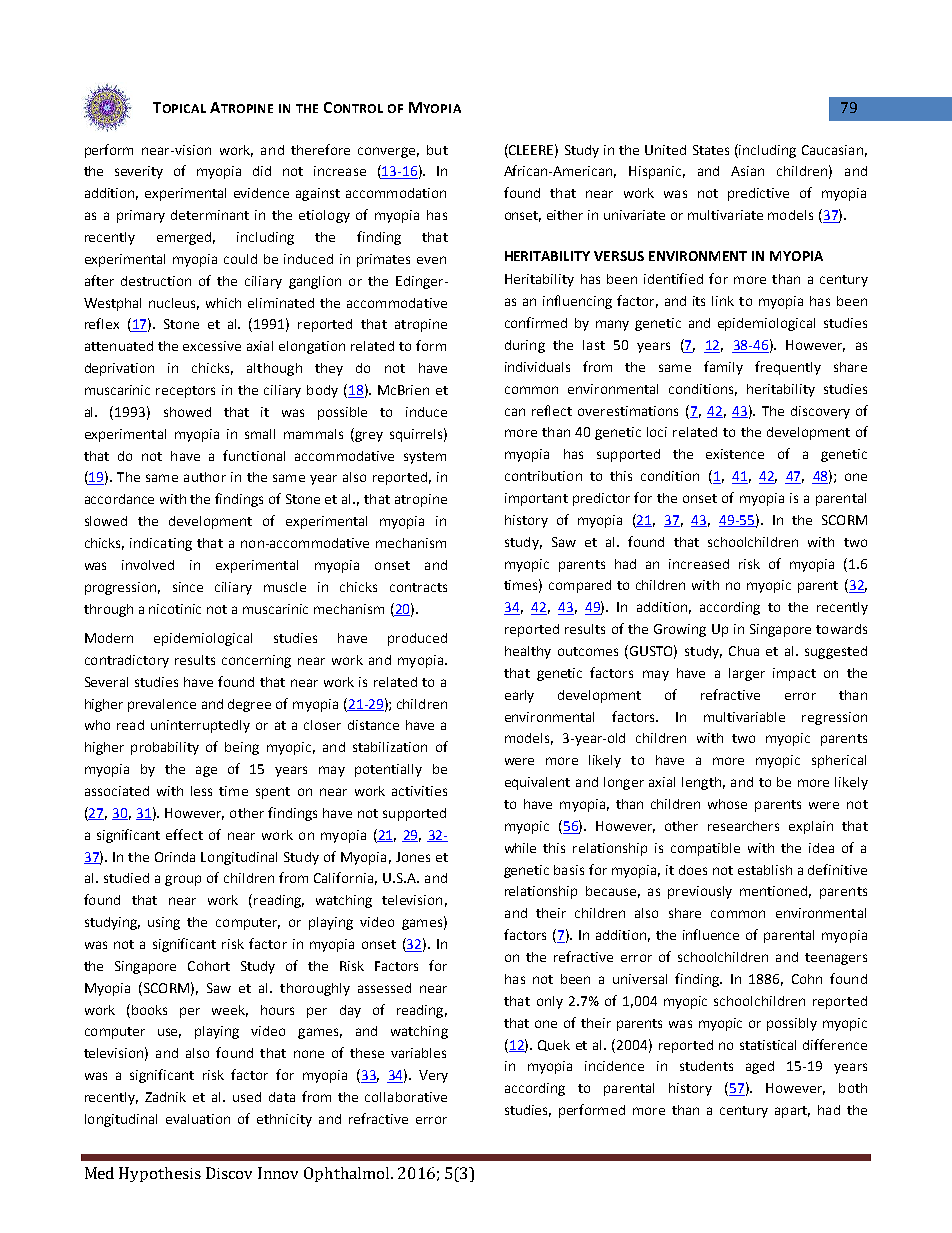  Describe the element at coordinates (184, 834) in the page. I see `effect` at that location.
